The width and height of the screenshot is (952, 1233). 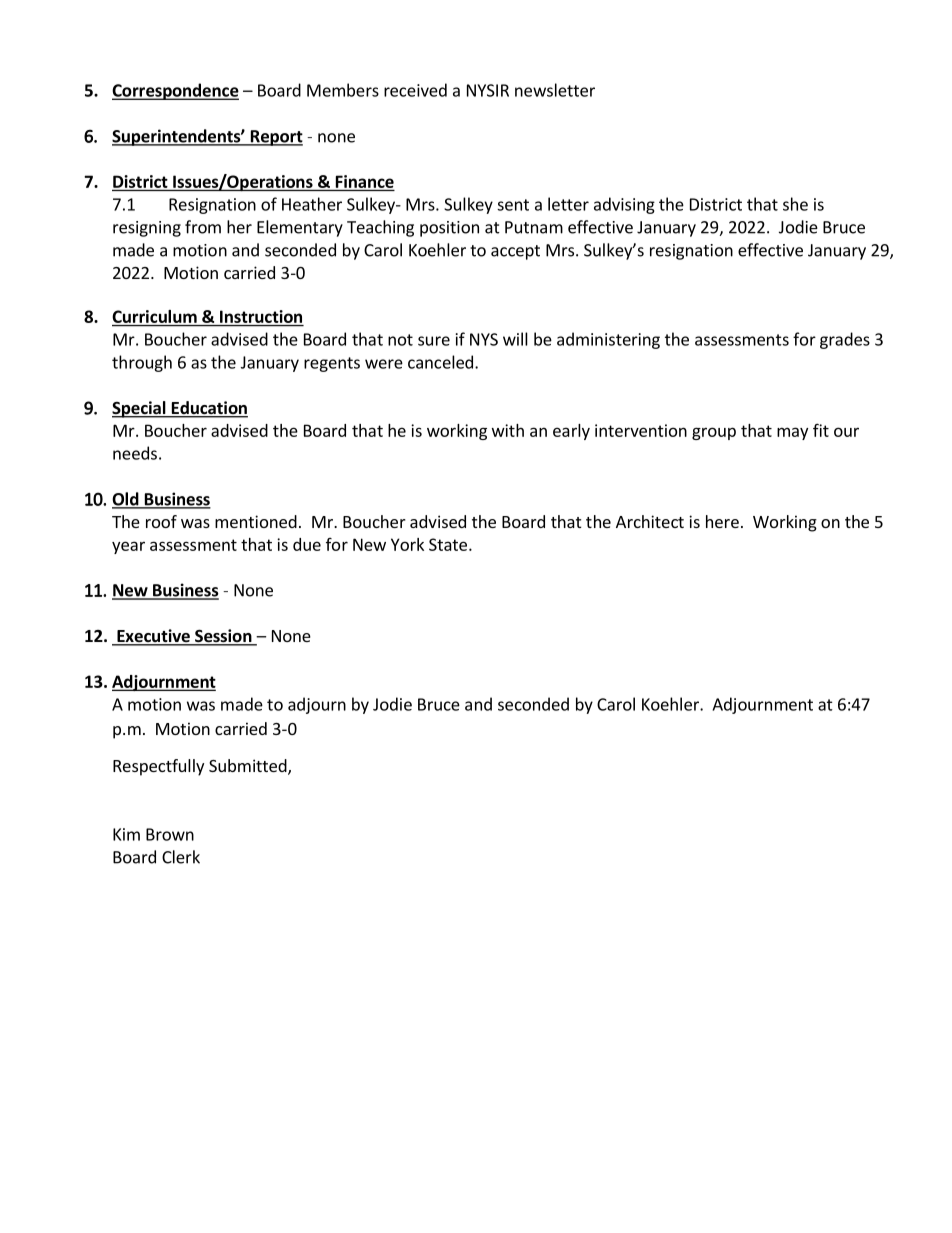 I want to click on Correspondence, so click(x=175, y=91).
